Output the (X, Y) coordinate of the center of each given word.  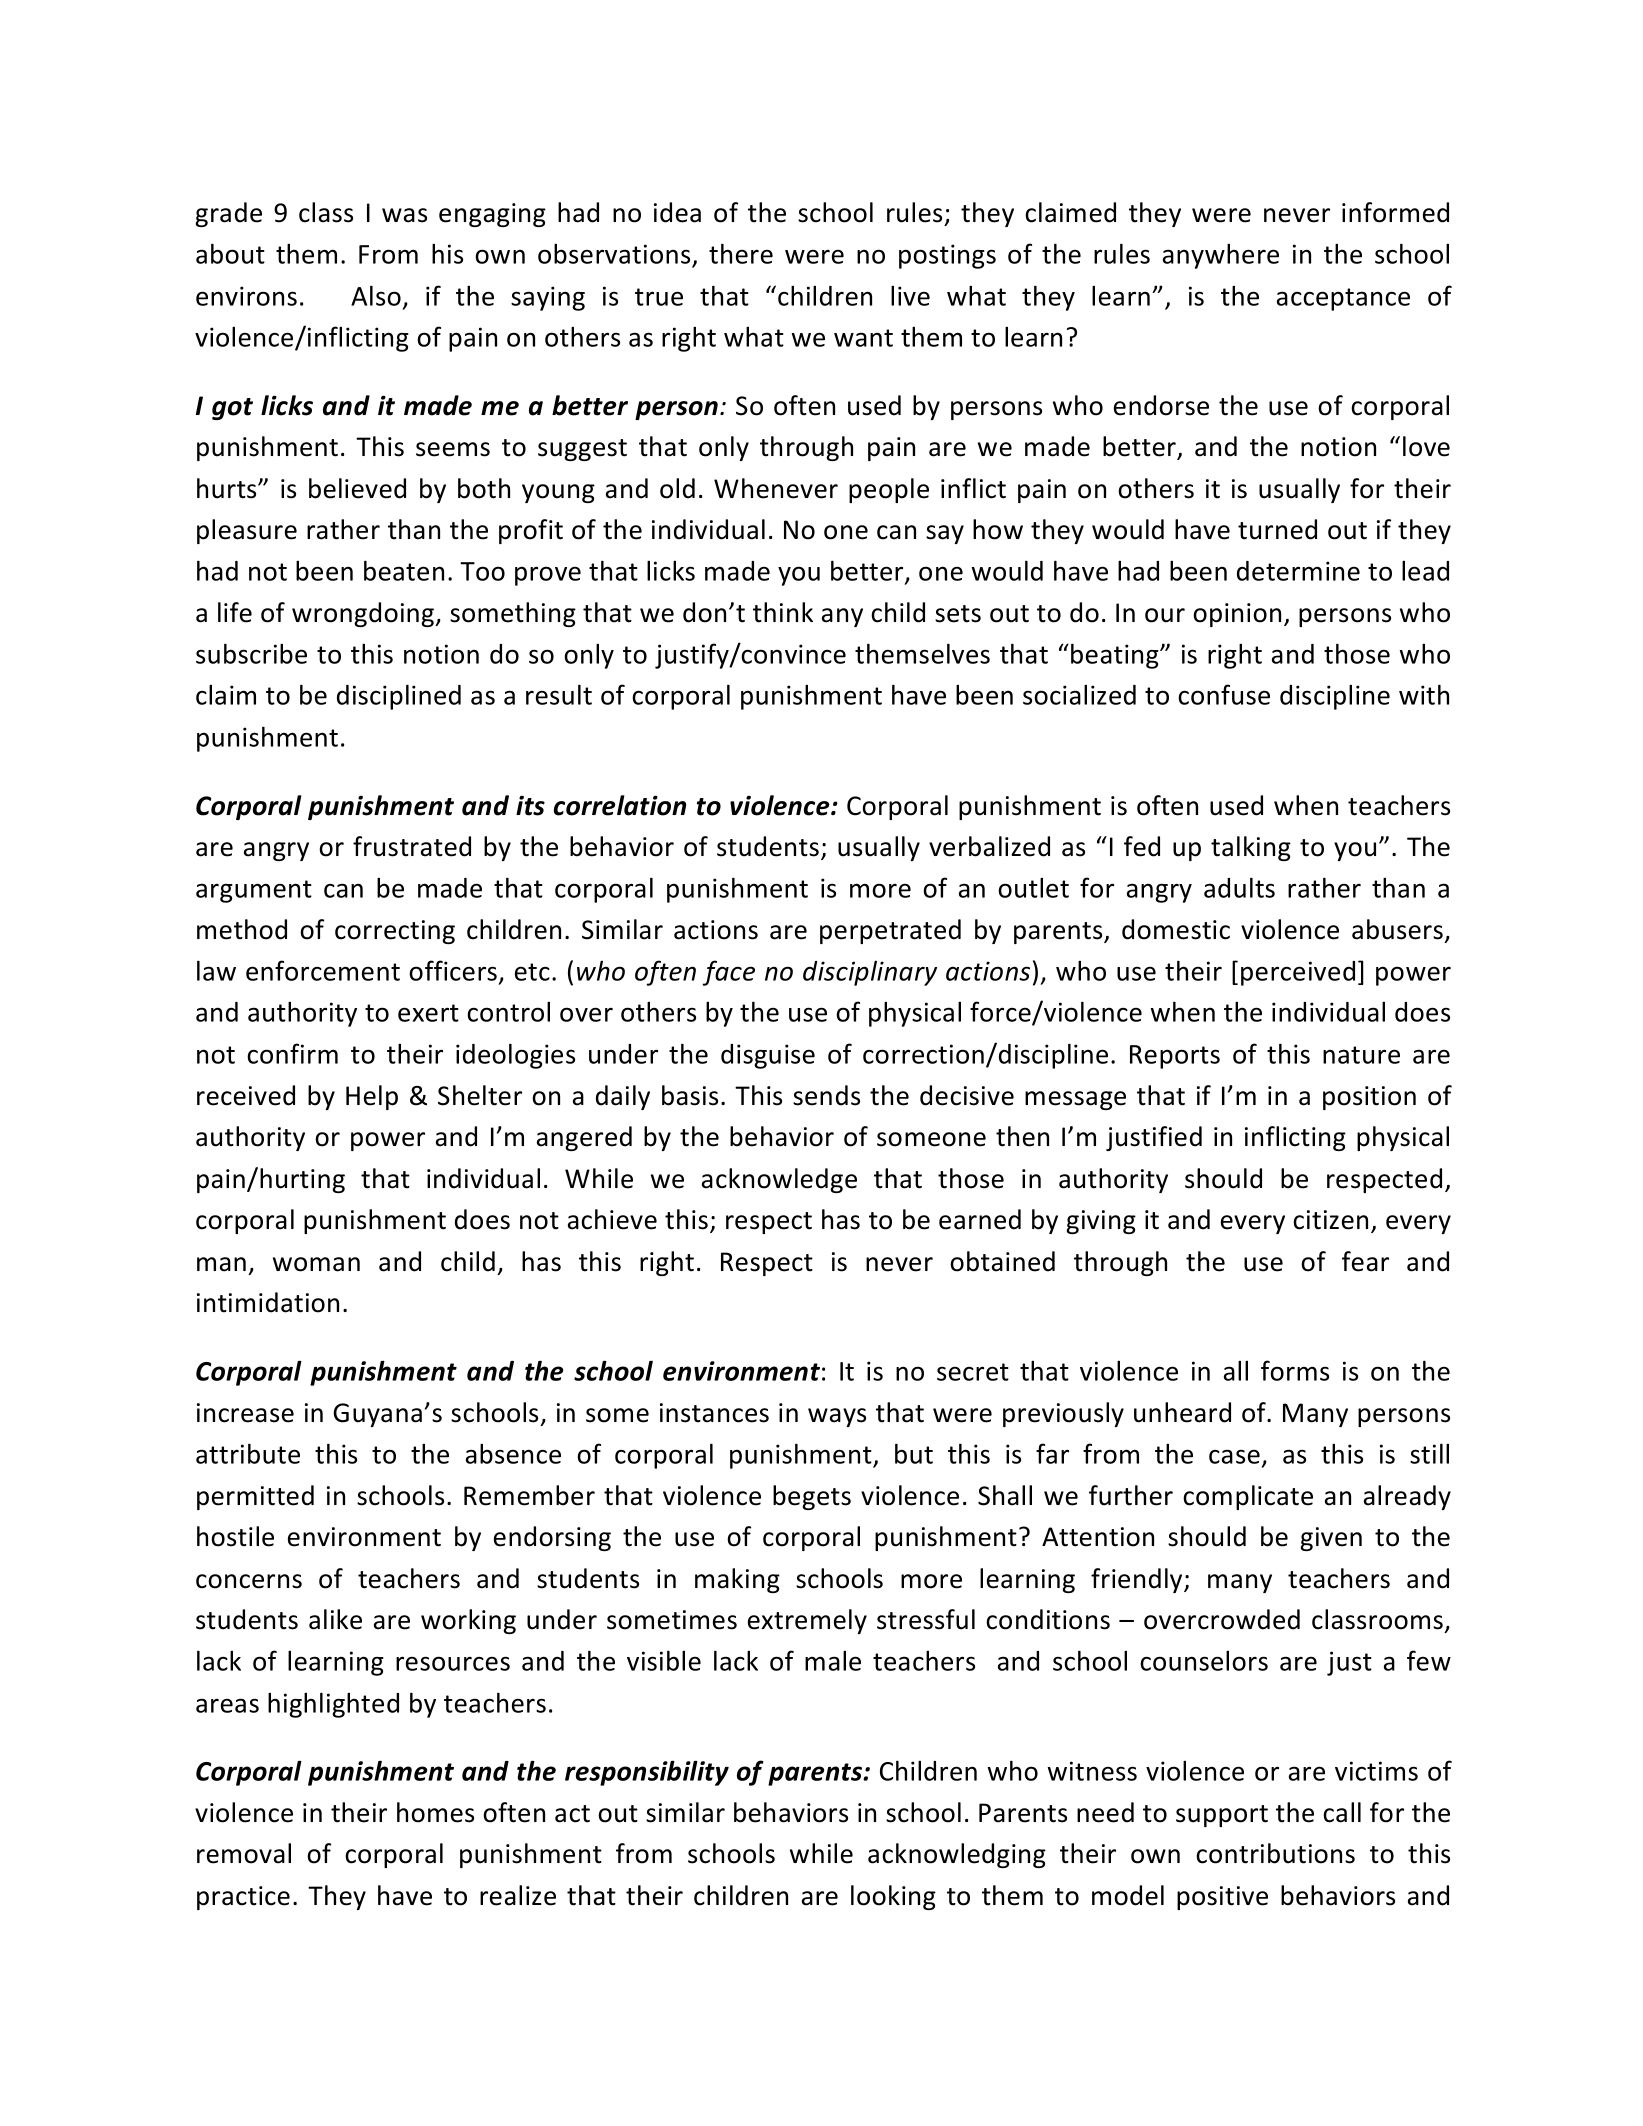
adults (1239, 887)
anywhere (1221, 256)
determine (1298, 571)
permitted (255, 1497)
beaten (404, 570)
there (741, 253)
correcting (395, 932)
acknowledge (779, 1180)
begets (812, 1497)
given (1331, 1539)
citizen (1330, 1220)
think (783, 612)
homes (435, 1812)
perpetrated (890, 931)
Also (376, 295)
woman (316, 1264)
